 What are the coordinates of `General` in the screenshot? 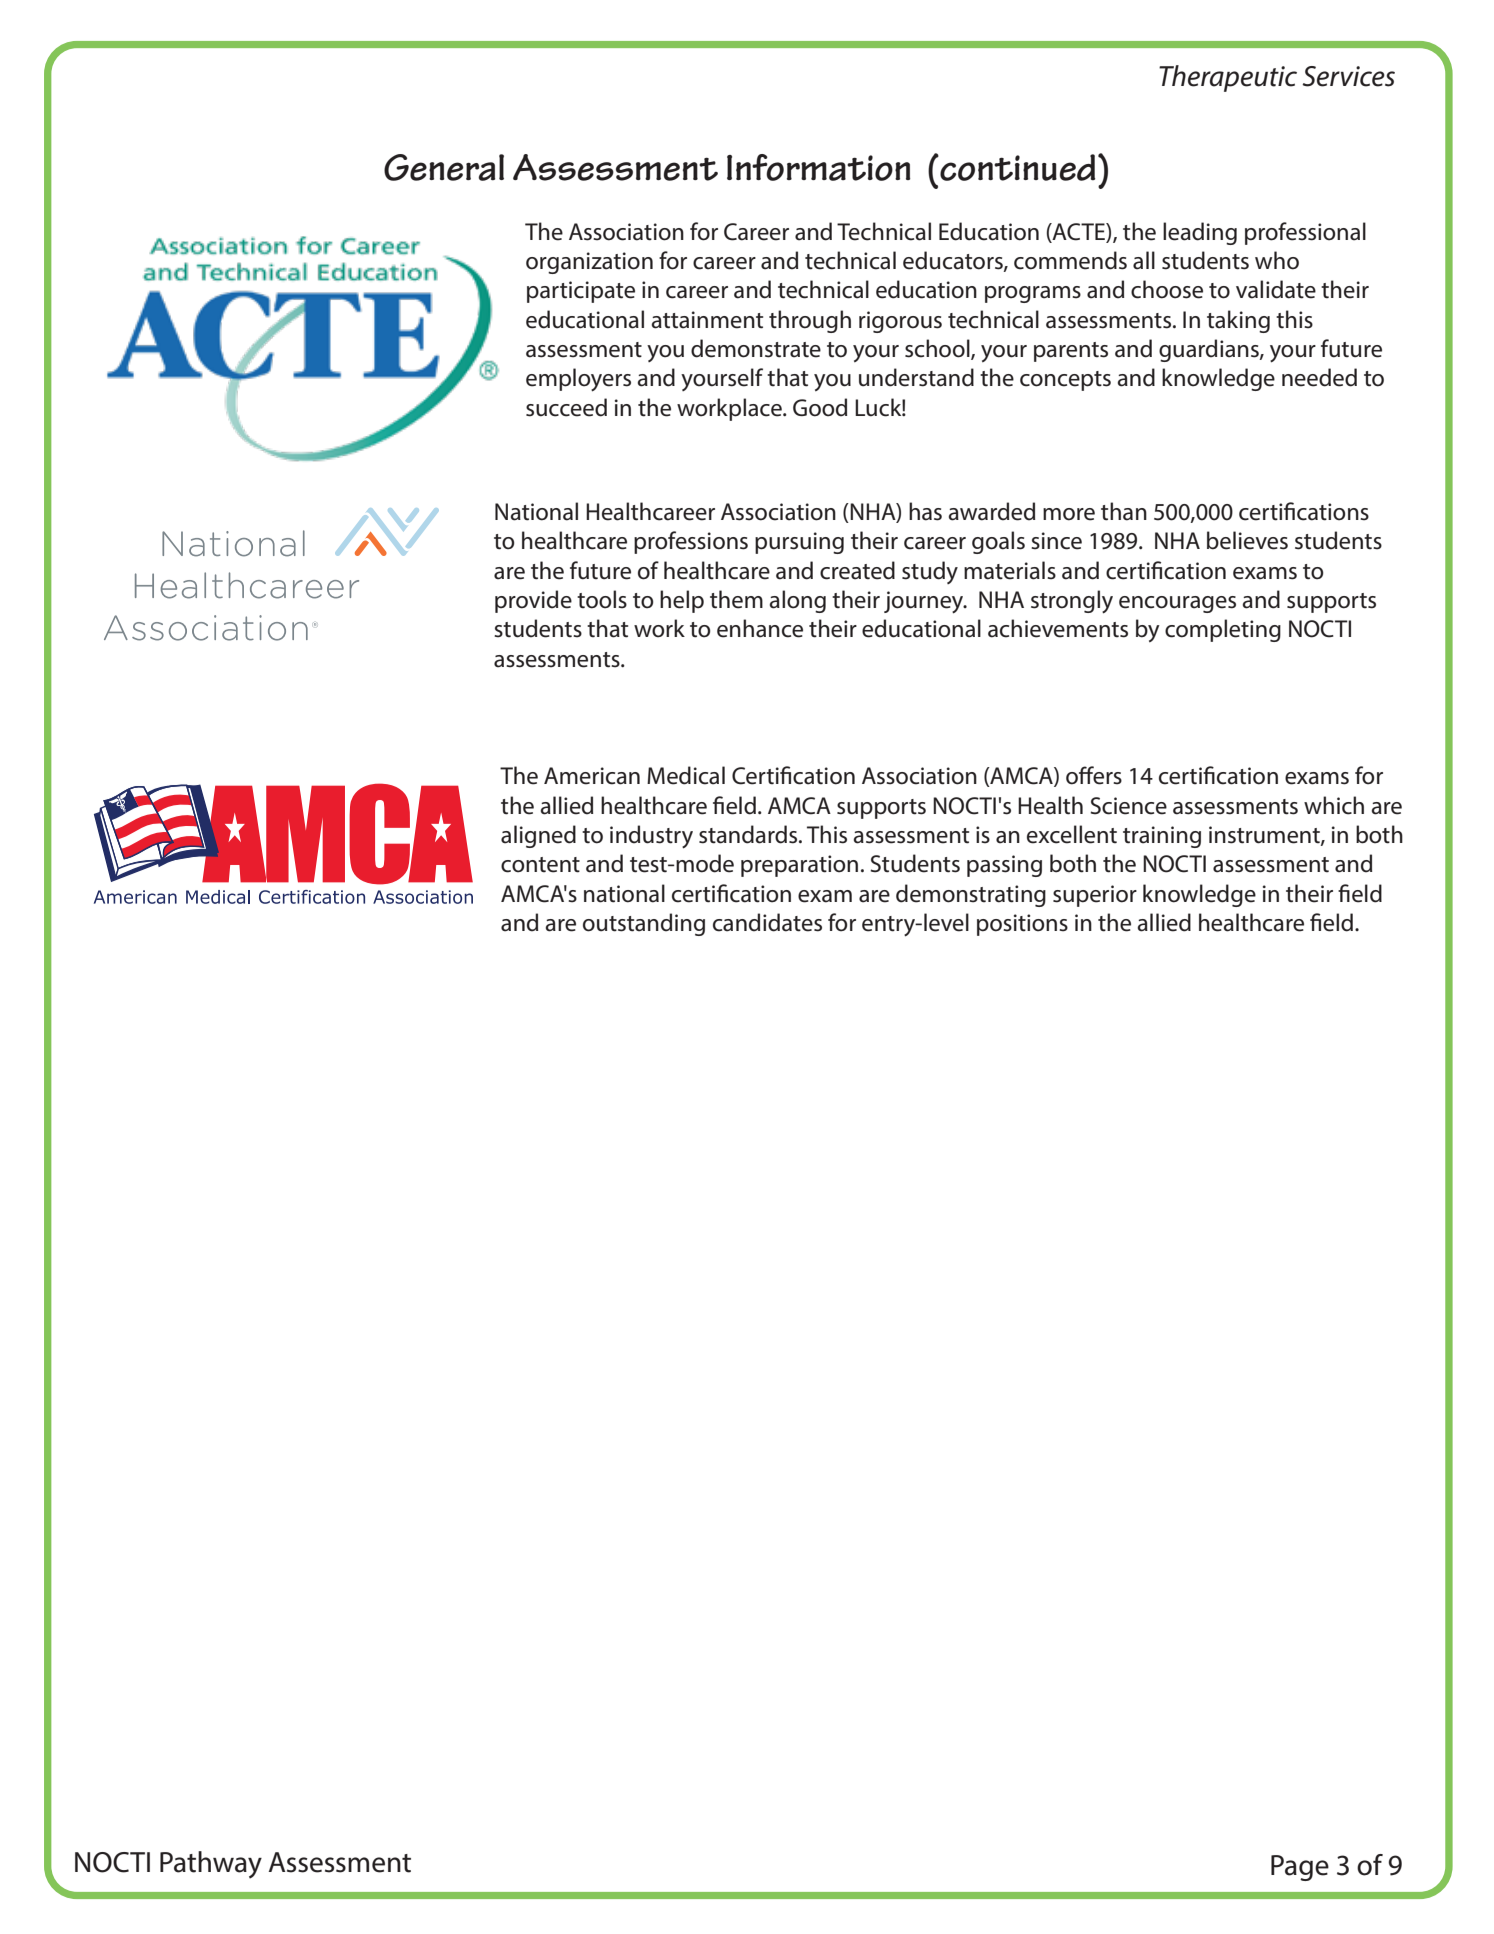 It's located at (444, 167).
